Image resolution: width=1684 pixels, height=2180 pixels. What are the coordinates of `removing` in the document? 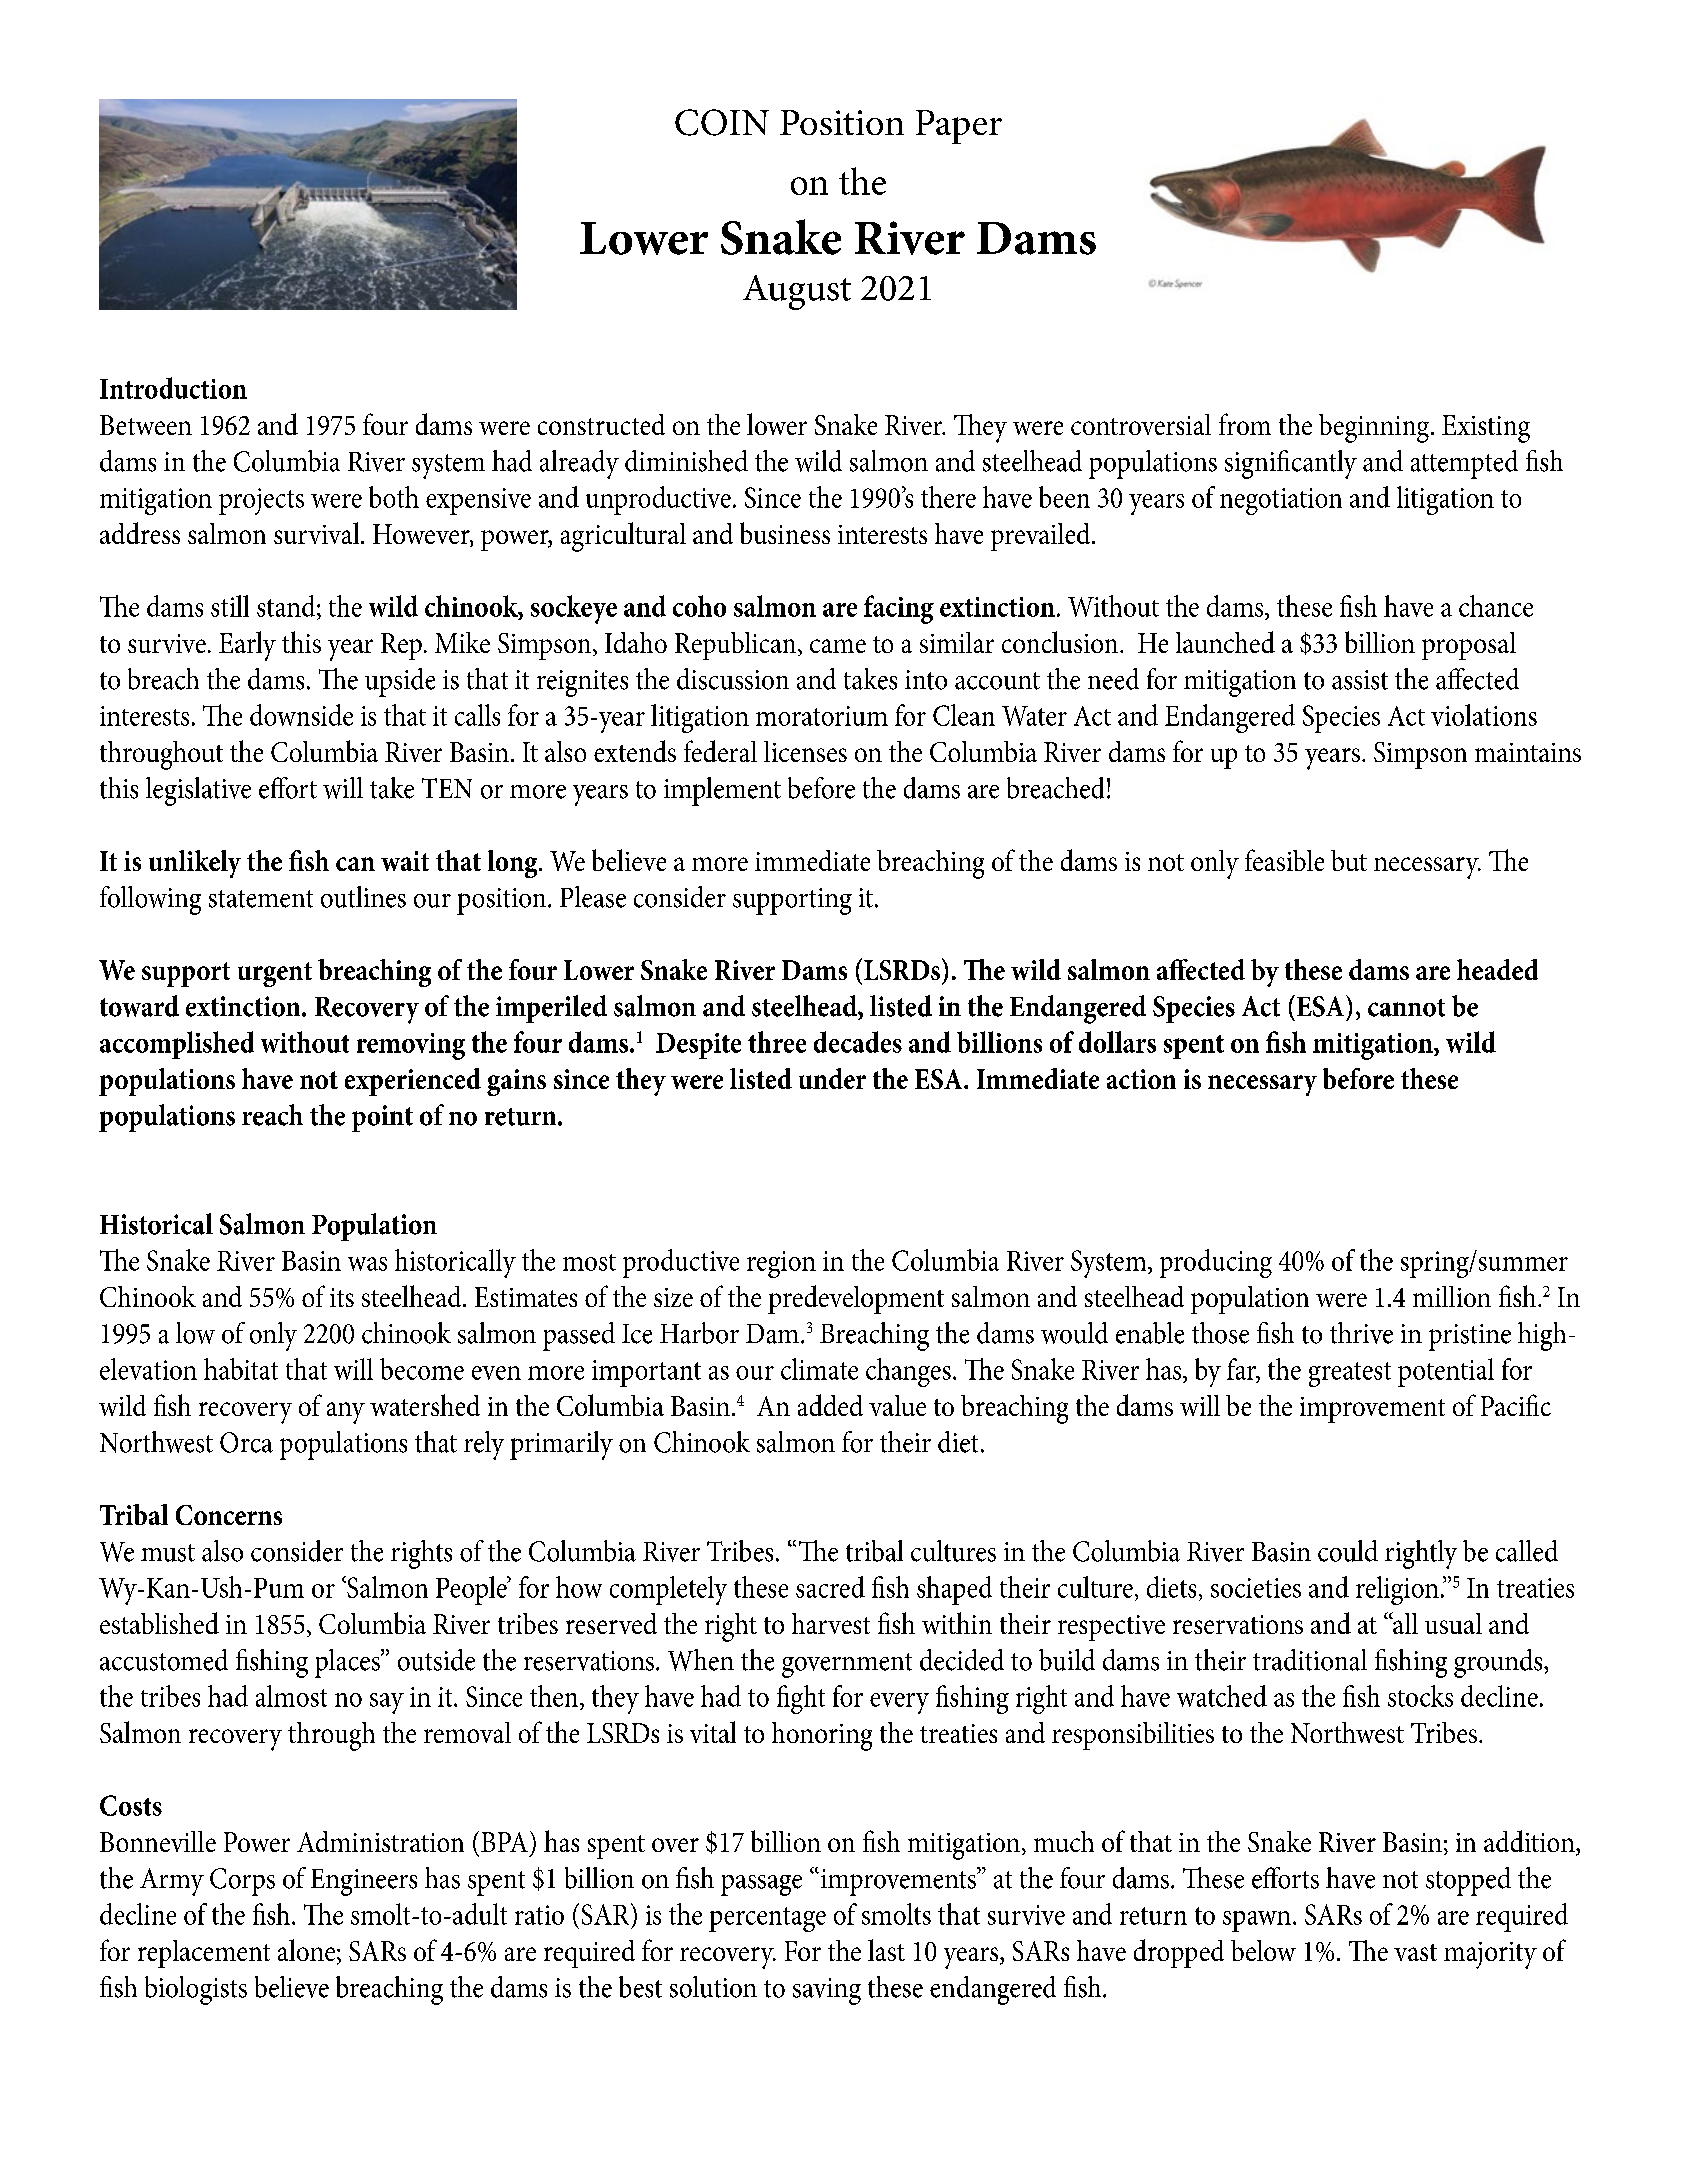 It's located at (411, 1046).
